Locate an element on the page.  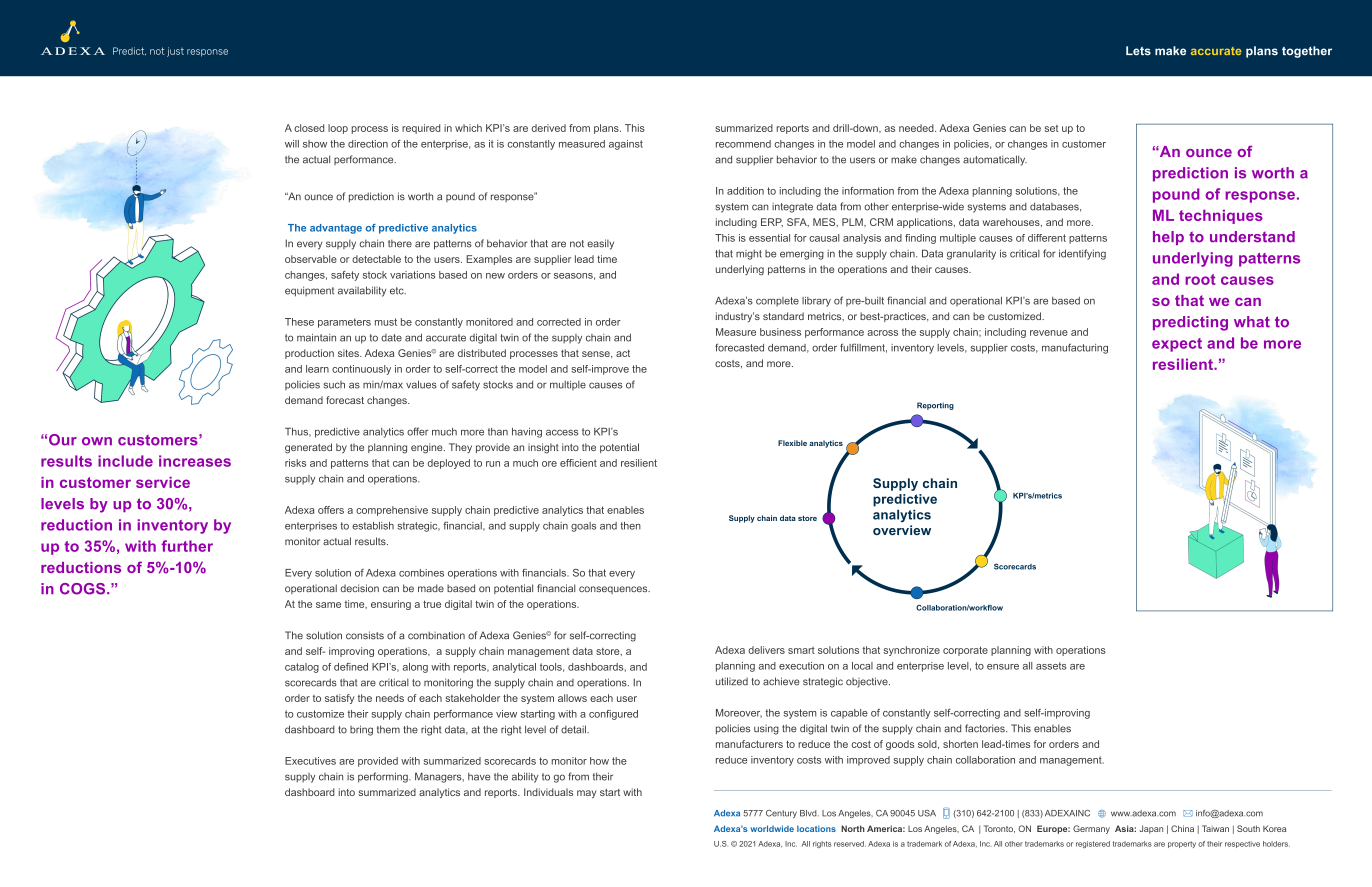
expect is located at coordinates (1177, 345).
